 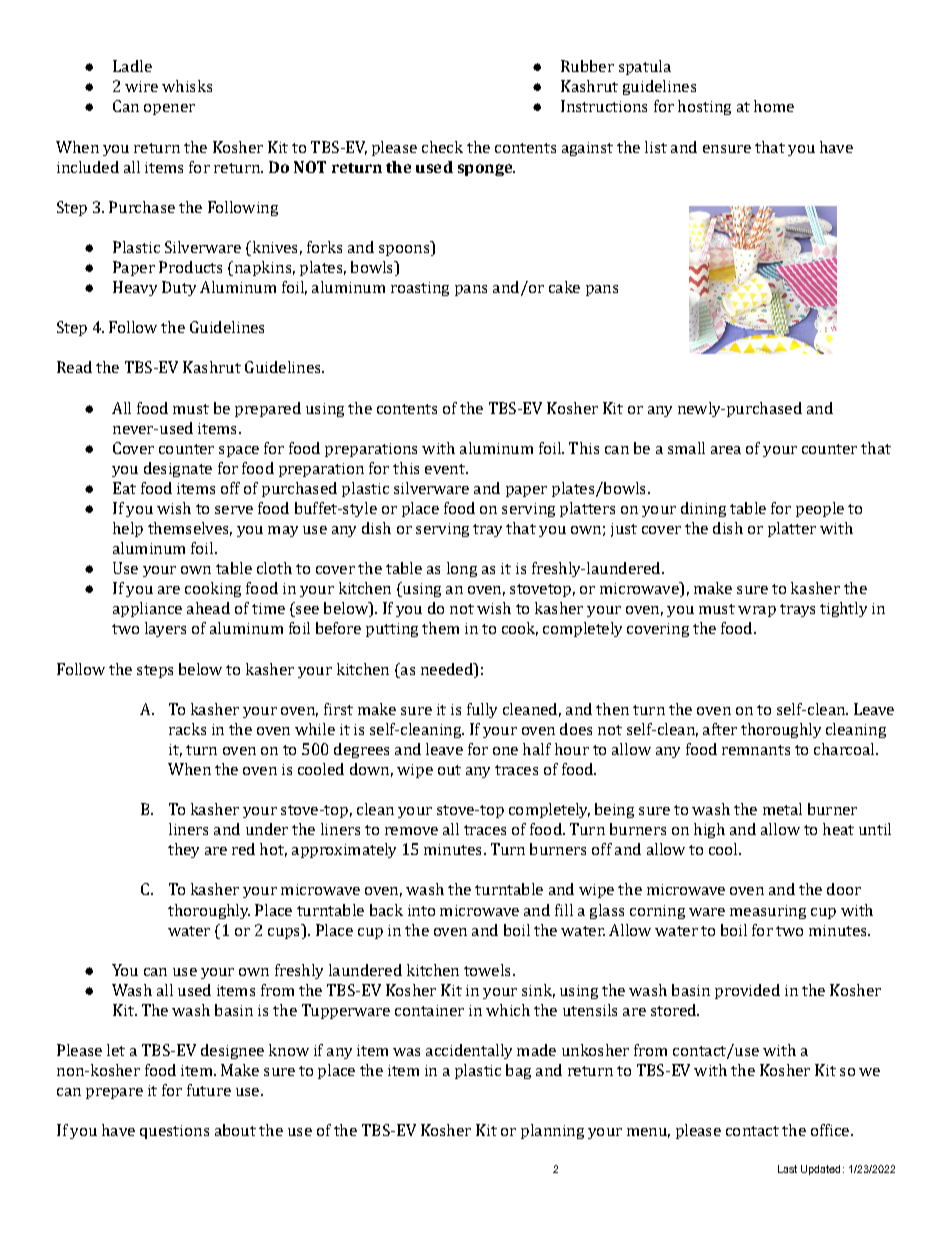 I want to click on metal, so click(x=782, y=809).
